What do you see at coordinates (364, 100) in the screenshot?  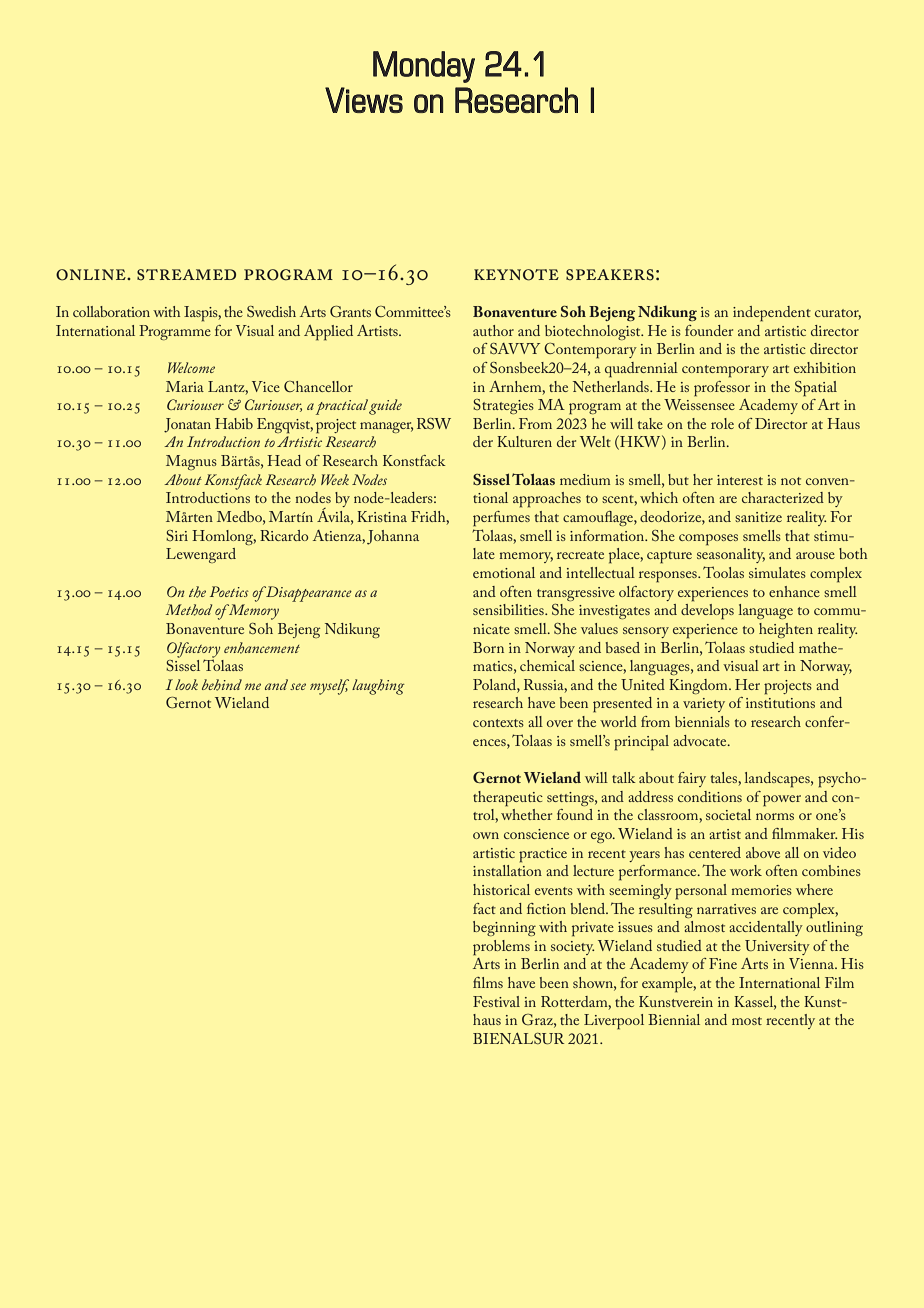 I see `Views` at bounding box center [364, 100].
